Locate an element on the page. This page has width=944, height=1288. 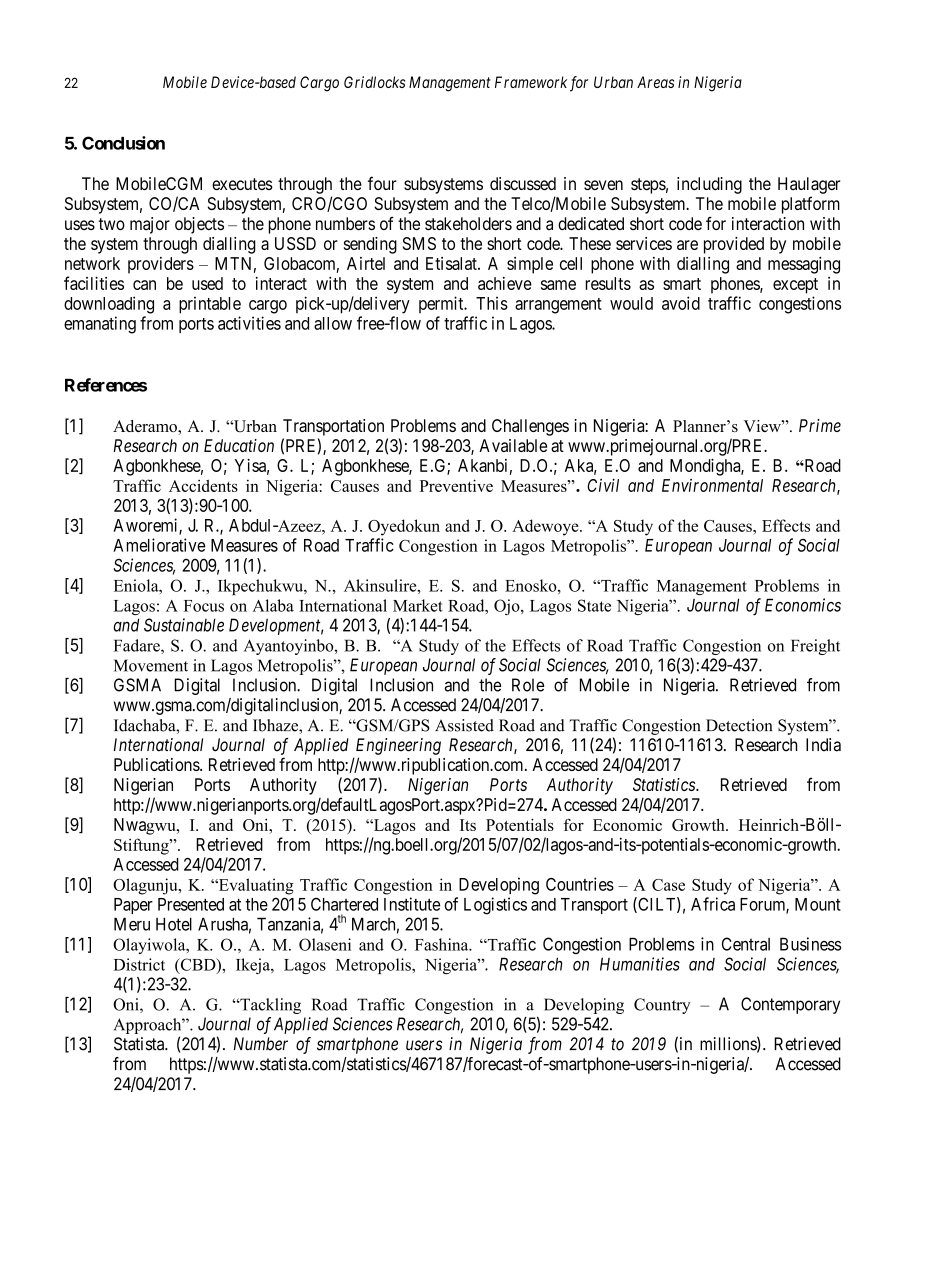
Environmental is located at coordinates (712, 485).
